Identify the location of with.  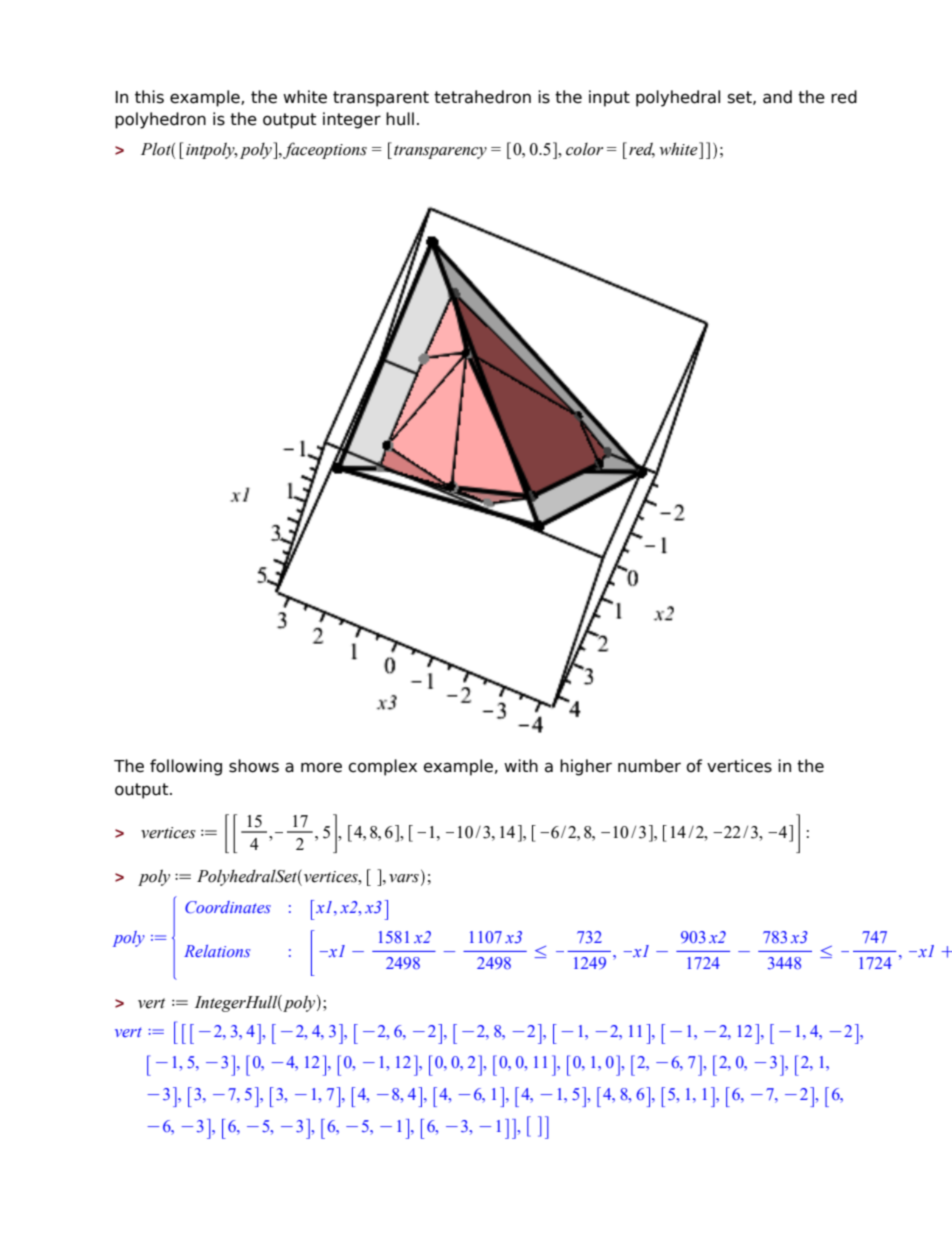
(521, 765).
